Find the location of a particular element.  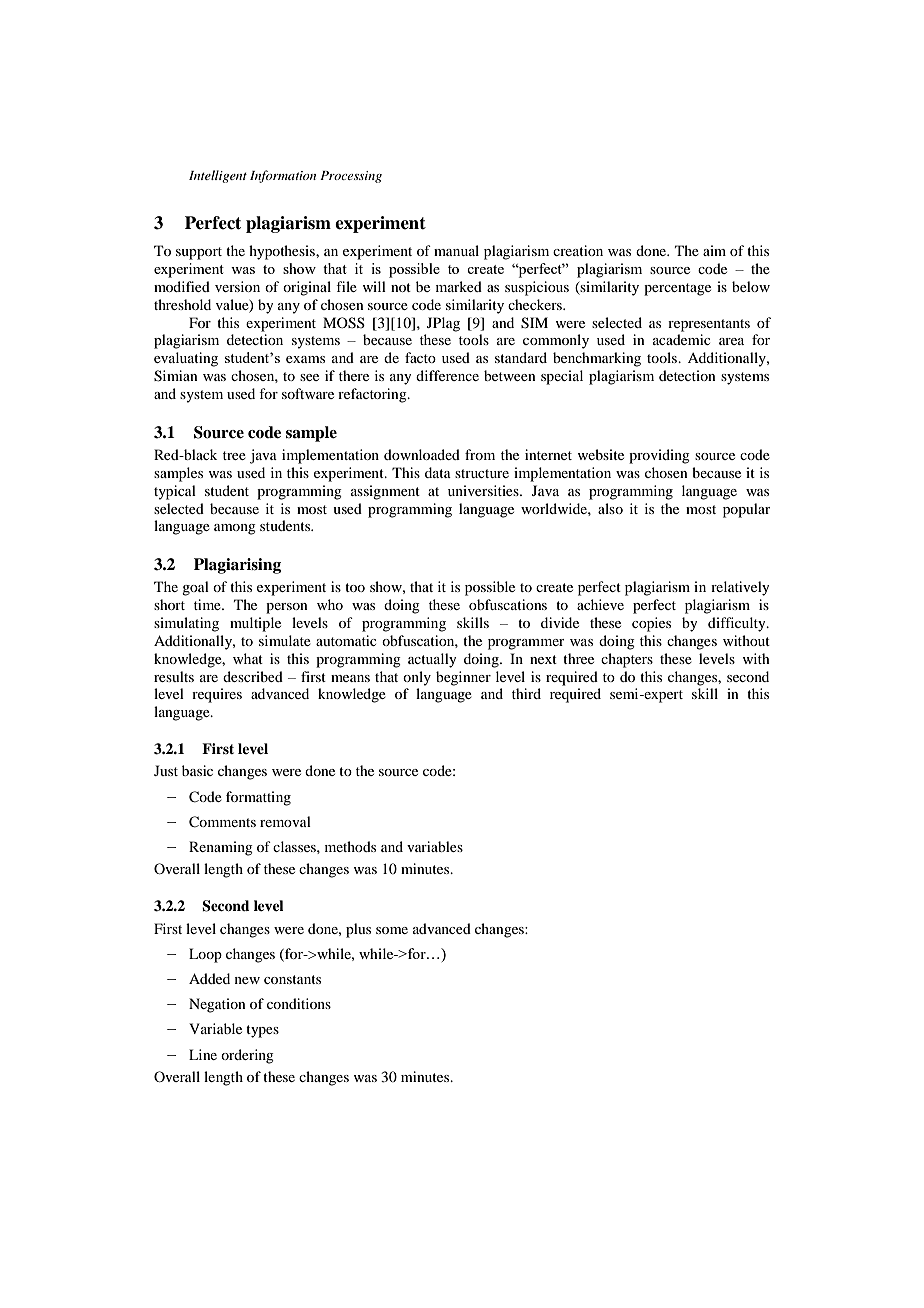

third is located at coordinates (526, 693).
